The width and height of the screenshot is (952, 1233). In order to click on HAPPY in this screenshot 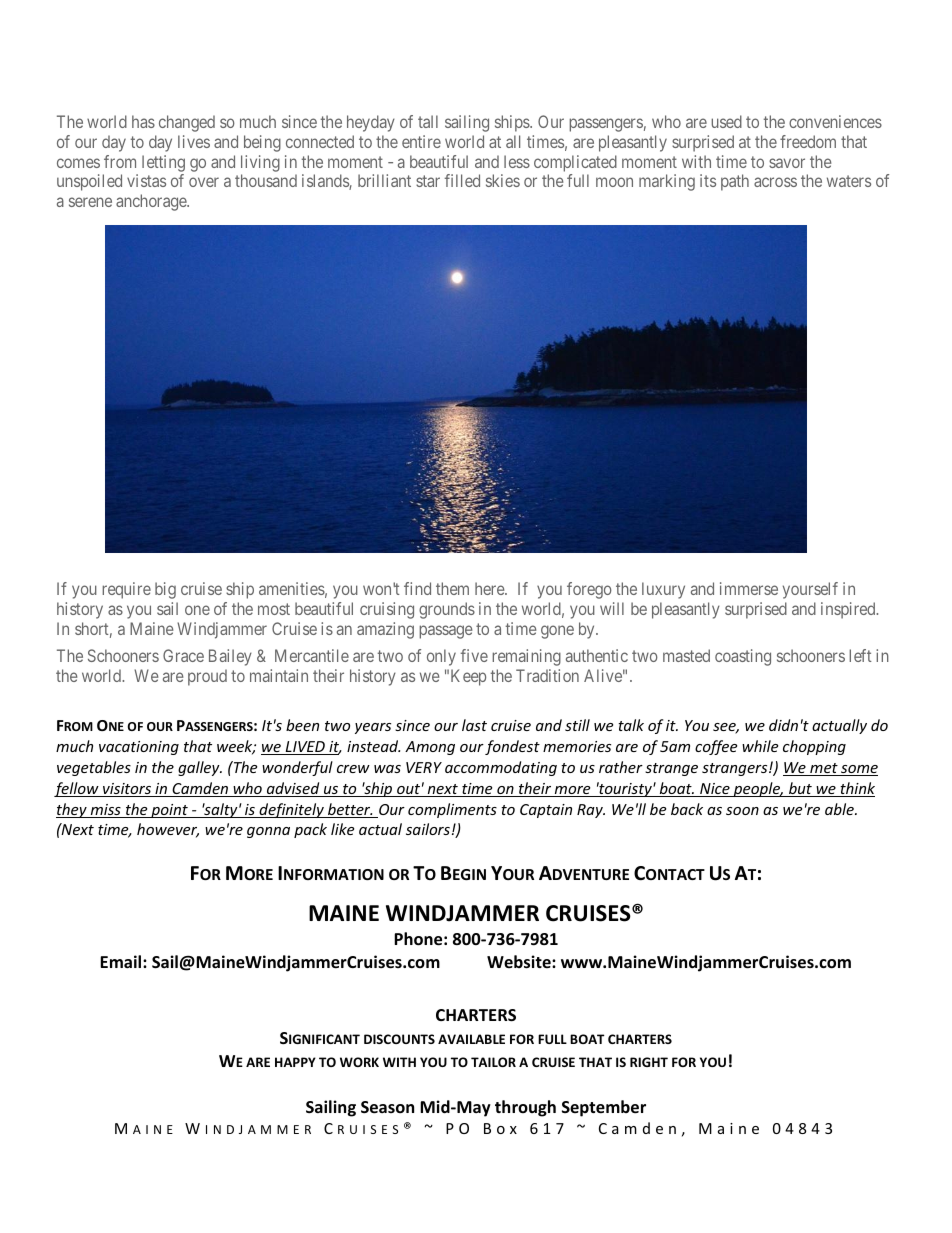, I will do `click(295, 1062)`.
